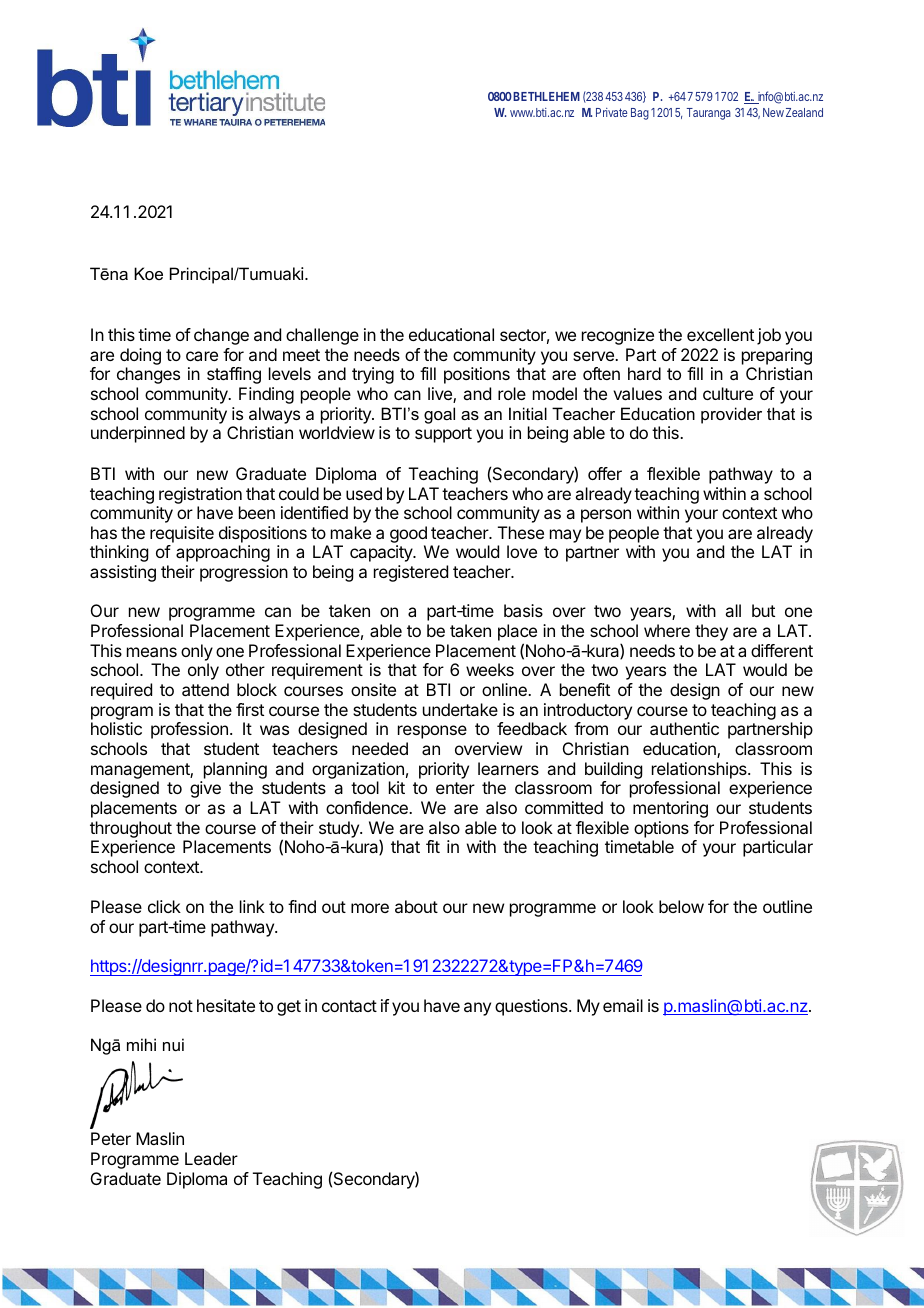 The width and height of the screenshot is (924, 1308). Describe the element at coordinates (477, 1009) in the screenshot. I see `any` at that location.
